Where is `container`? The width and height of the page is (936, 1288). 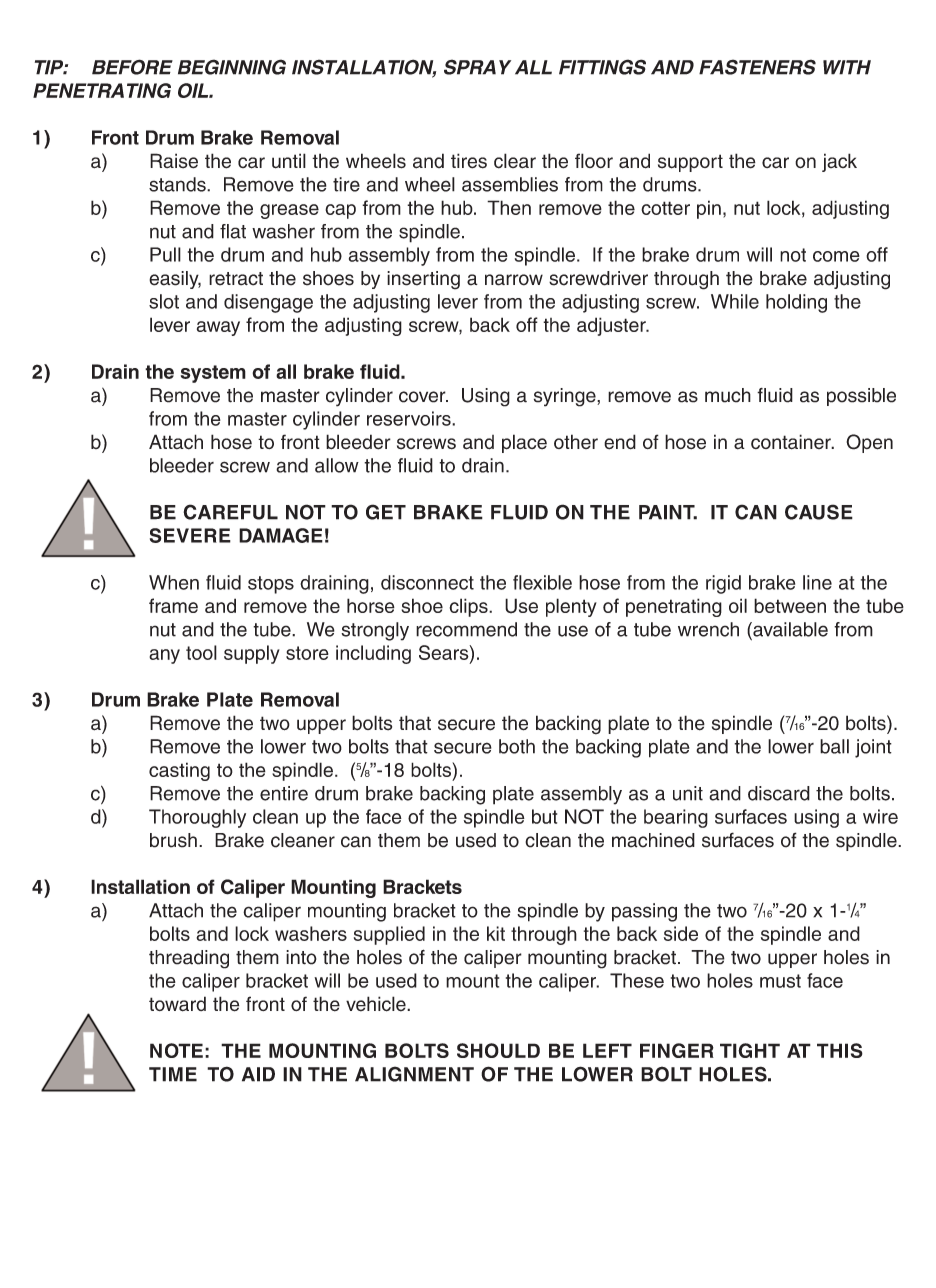
container is located at coordinates (792, 442).
